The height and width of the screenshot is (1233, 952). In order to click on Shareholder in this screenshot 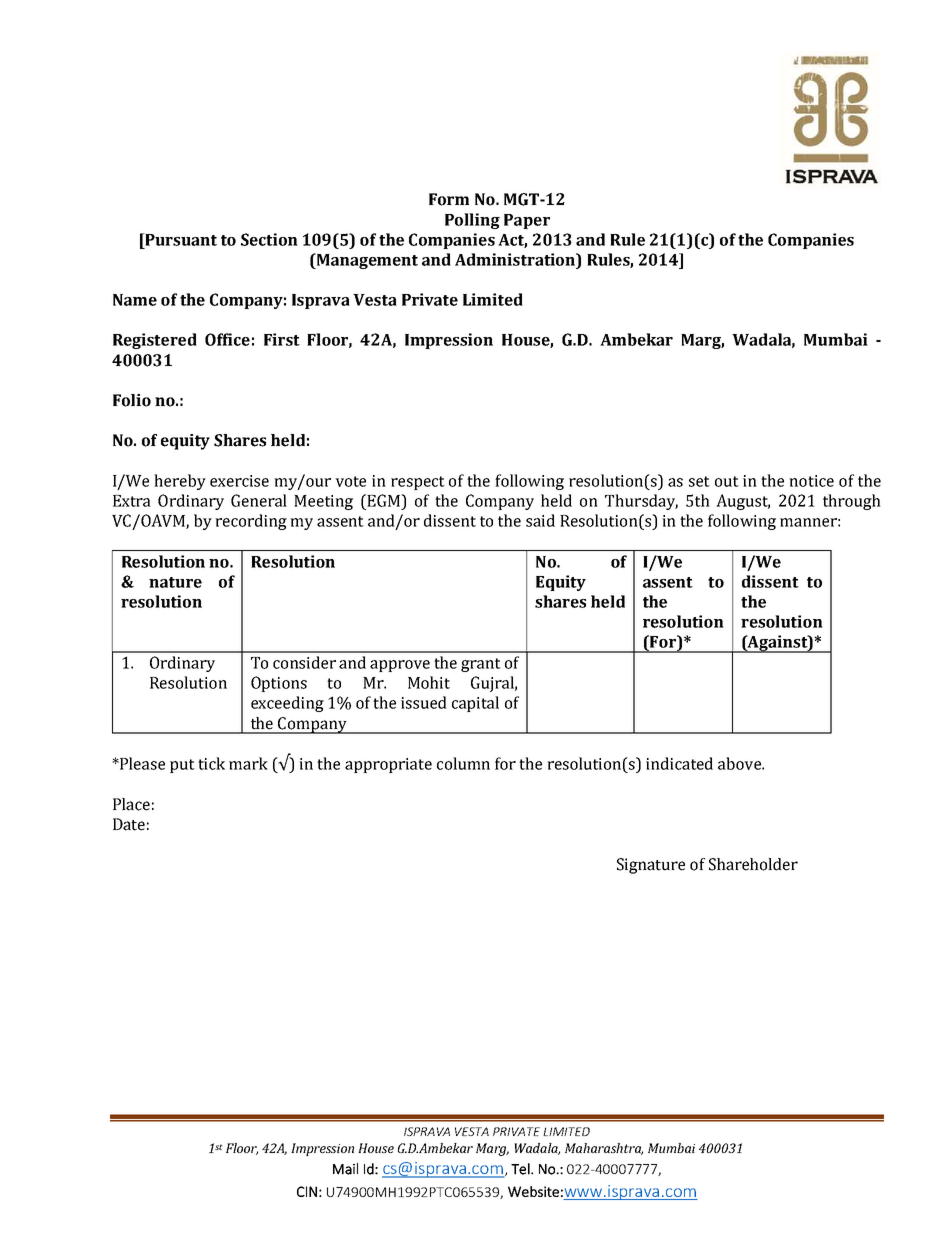, I will do `click(753, 864)`.
